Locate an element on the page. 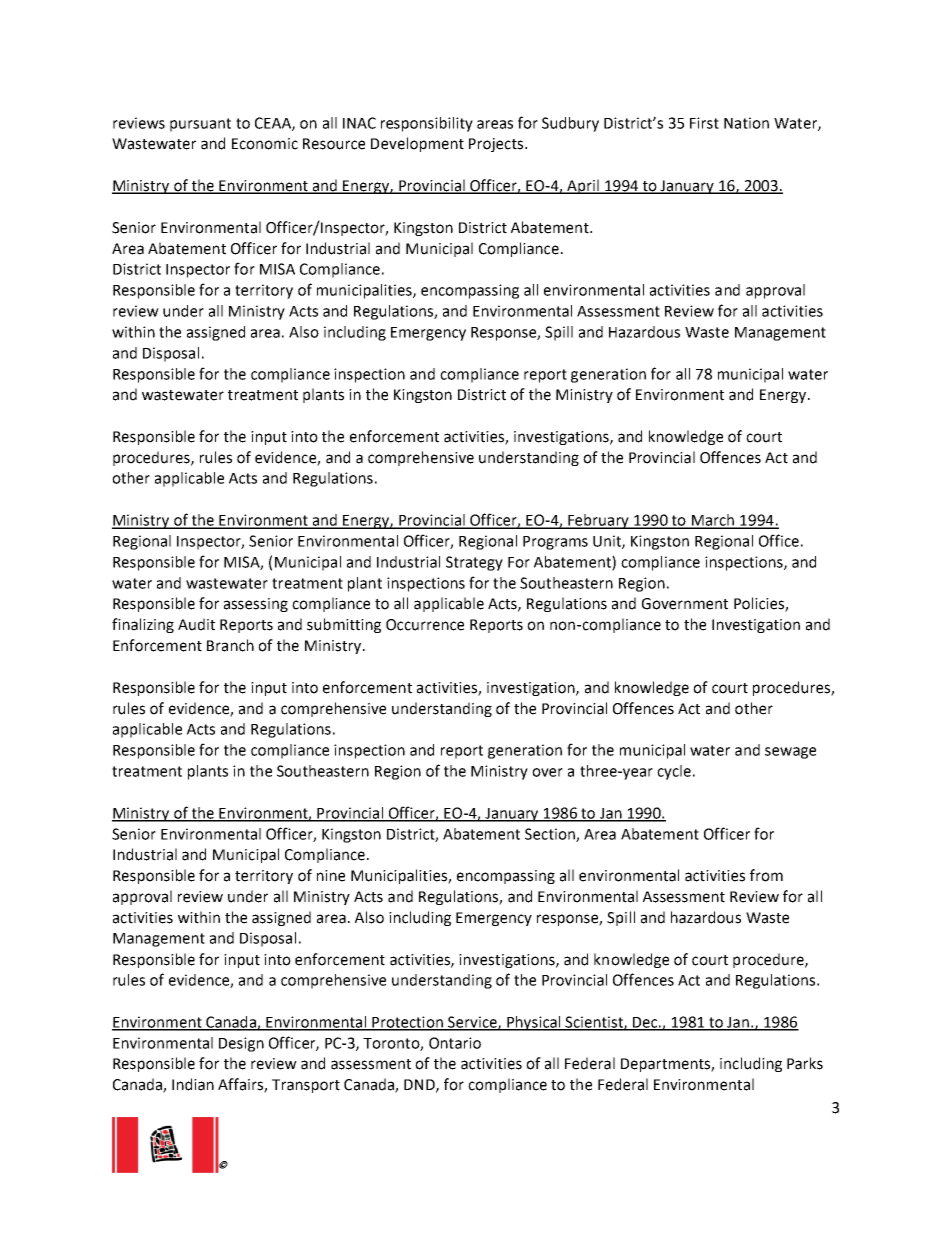 The width and height of the page is (952, 1233). Design is located at coordinates (241, 1044).
